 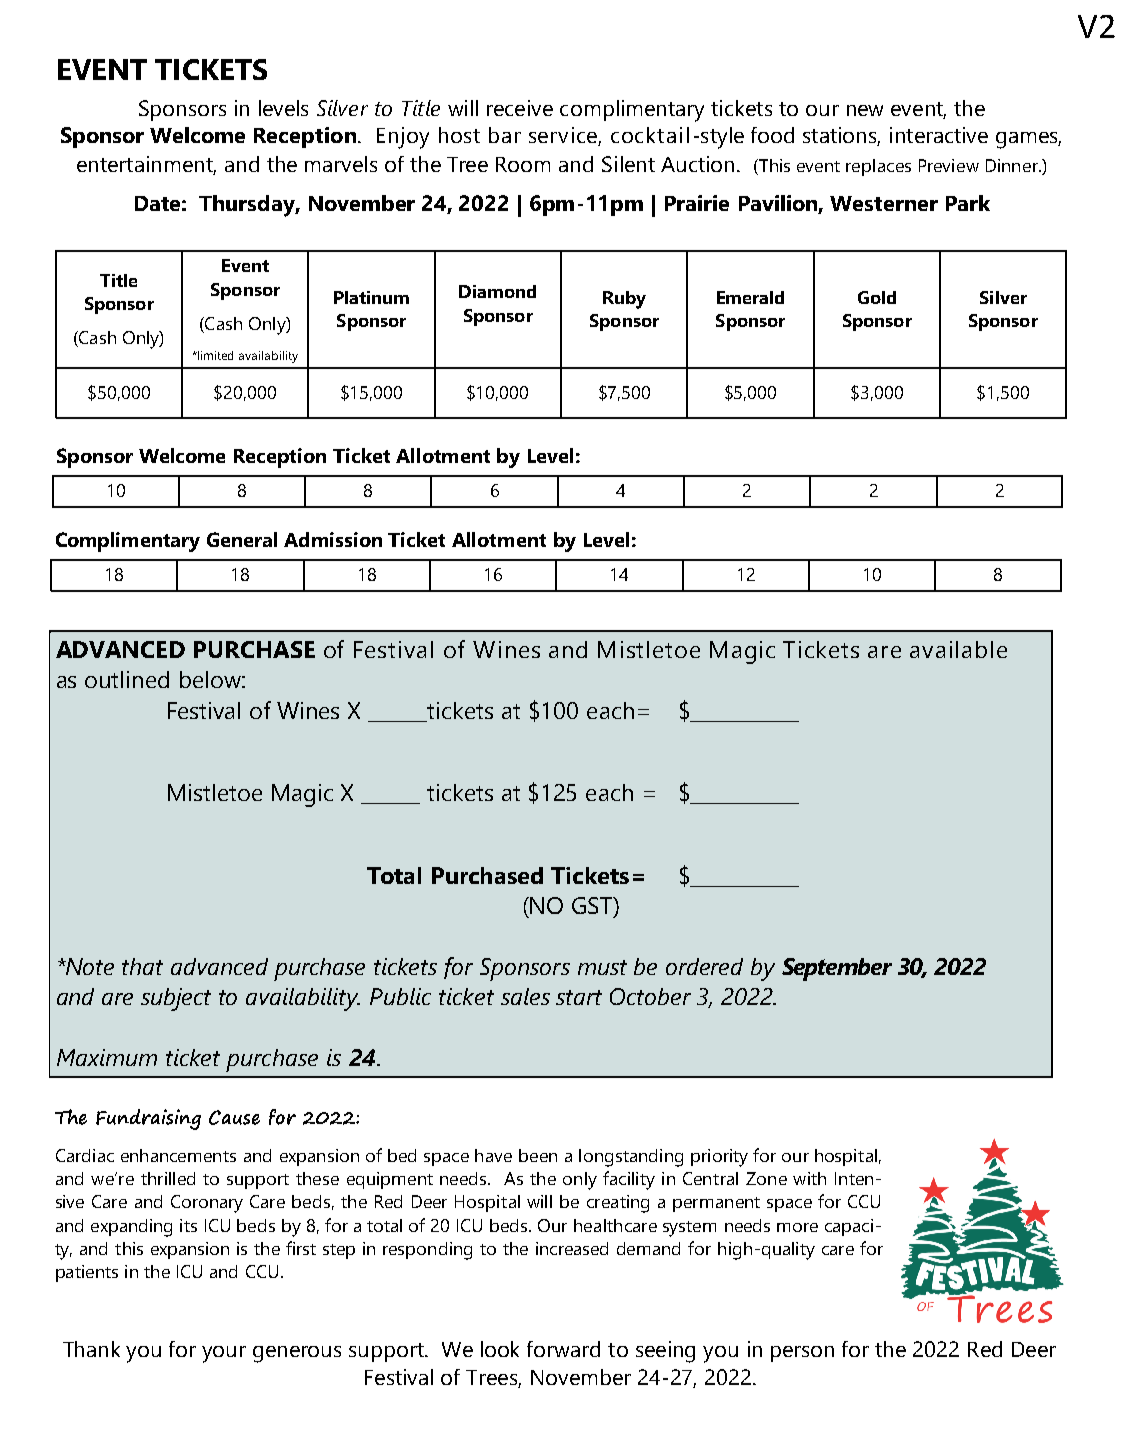 I want to click on replaces, so click(x=878, y=167).
